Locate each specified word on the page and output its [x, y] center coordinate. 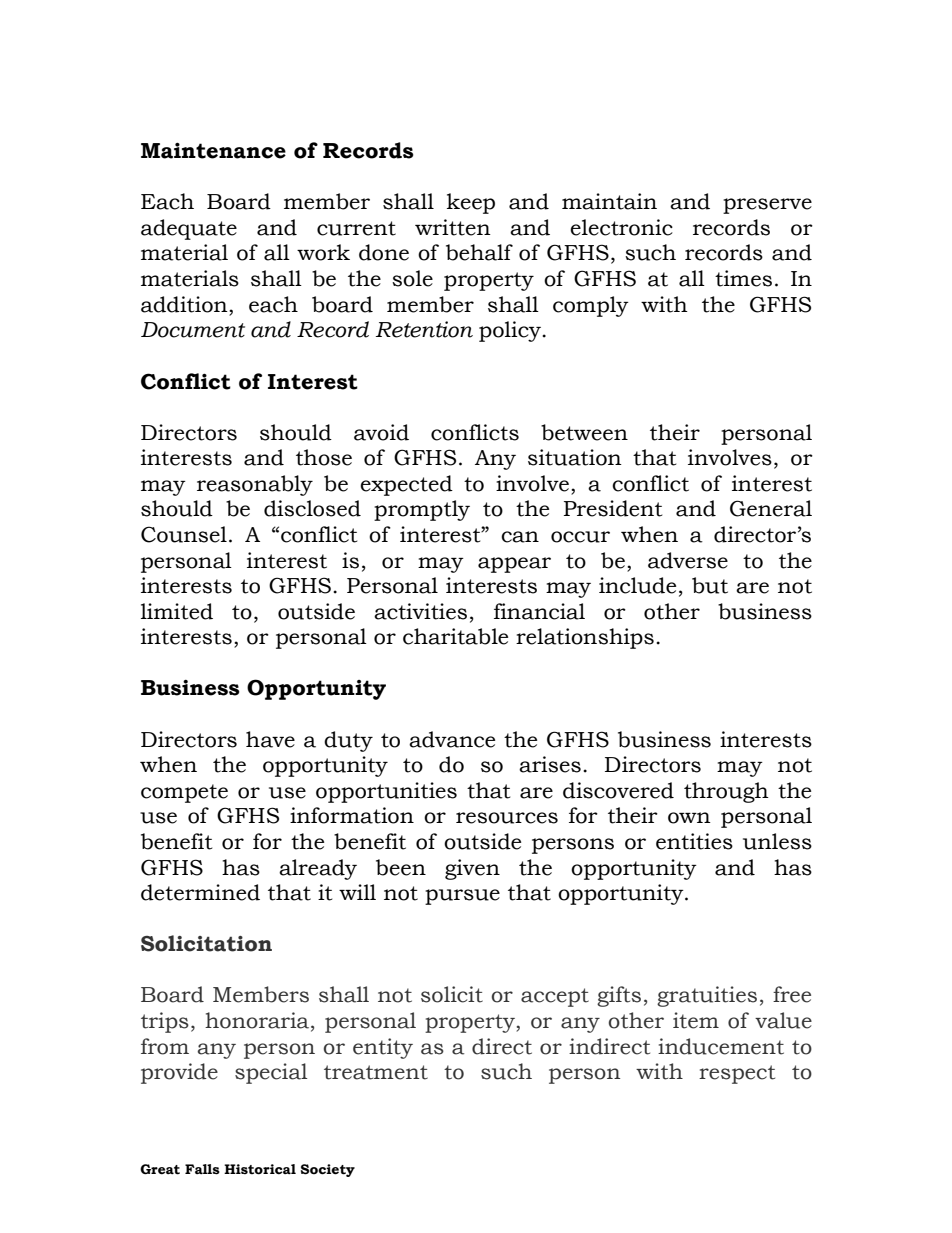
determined [200, 892]
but [710, 585]
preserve [767, 206]
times [743, 278]
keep [471, 203]
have [270, 739]
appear [514, 565]
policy [511, 331]
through [726, 792]
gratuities [707, 996]
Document [193, 330]
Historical [260, 1169]
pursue [462, 897]
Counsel [184, 534]
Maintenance [213, 151]
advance [452, 739]
